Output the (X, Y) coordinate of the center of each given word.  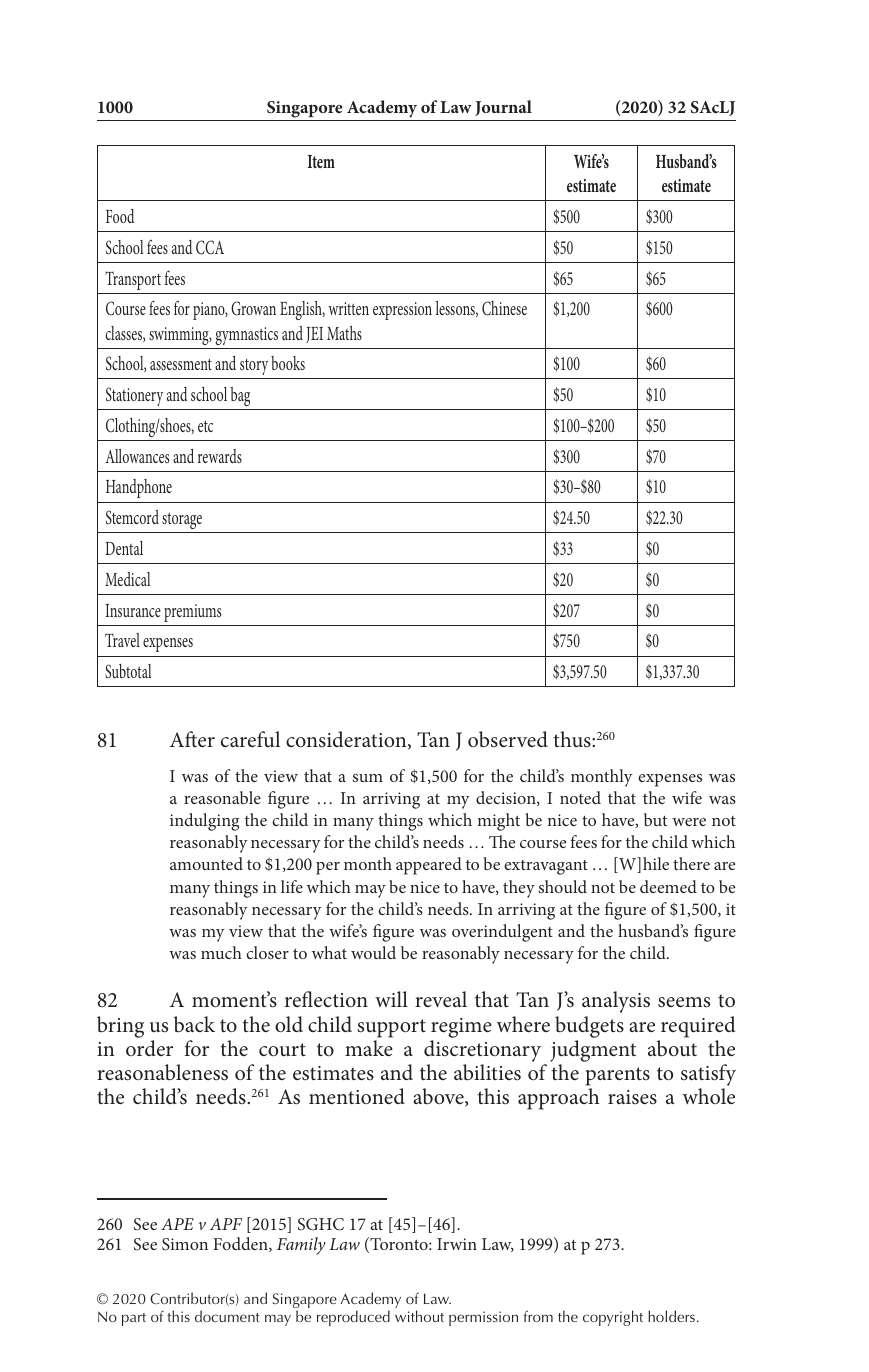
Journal (503, 108)
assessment (181, 364)
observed (508, 739)
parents (618, 1076)
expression (402, 311)
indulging (204, 822)
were (689, 822)
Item (321, 161)
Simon (185, 1244)
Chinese (504, 308)
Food (120, 216)
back (194, 1024)
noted (580, 797)
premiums (192, 613)
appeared (429, 866)
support (391, 1028)
